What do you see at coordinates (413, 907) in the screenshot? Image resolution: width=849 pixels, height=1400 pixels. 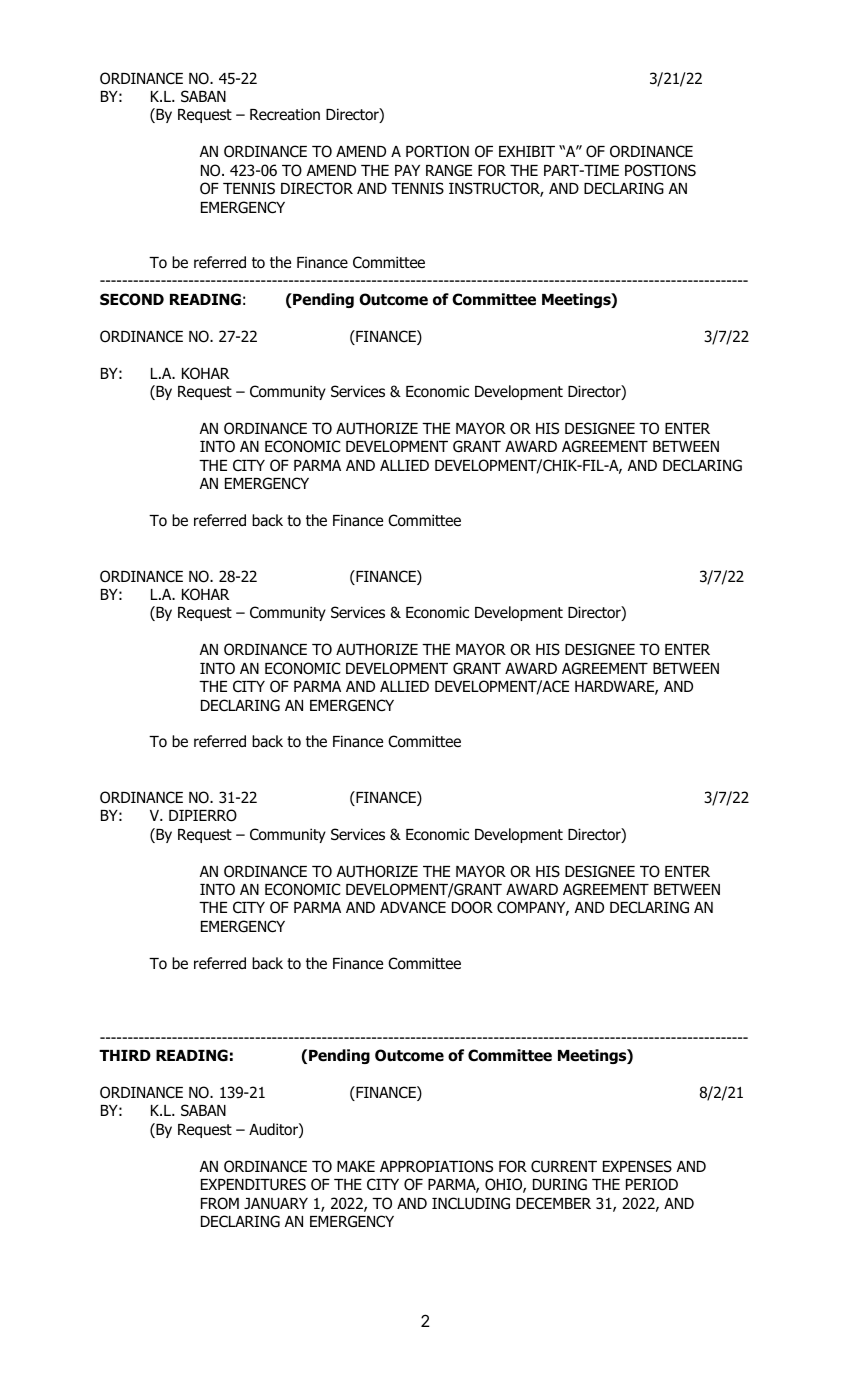 I see `ADVANCE` at bounding box center [413, 907].
